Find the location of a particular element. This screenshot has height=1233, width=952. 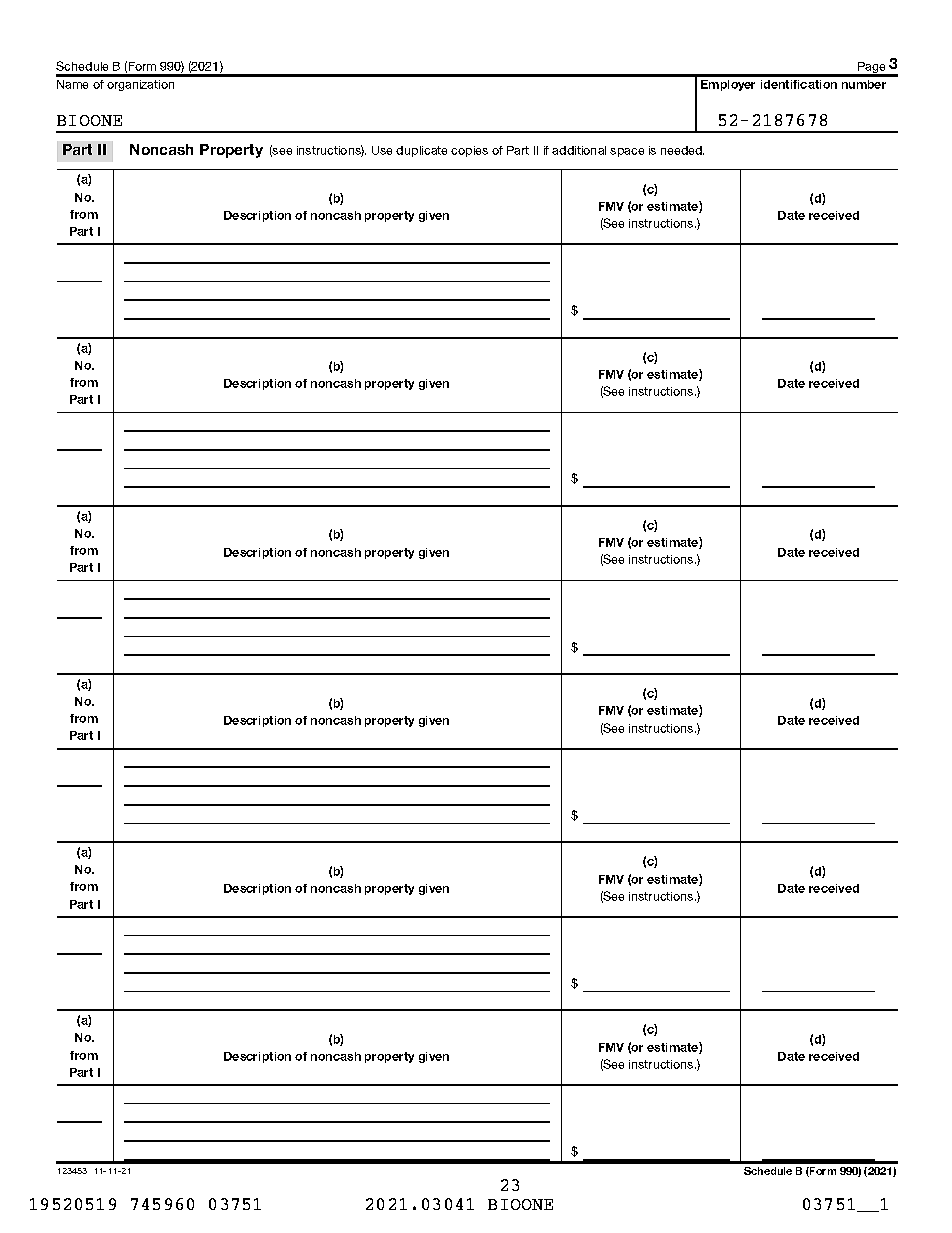

additional is located at coordinates (579, 150).
